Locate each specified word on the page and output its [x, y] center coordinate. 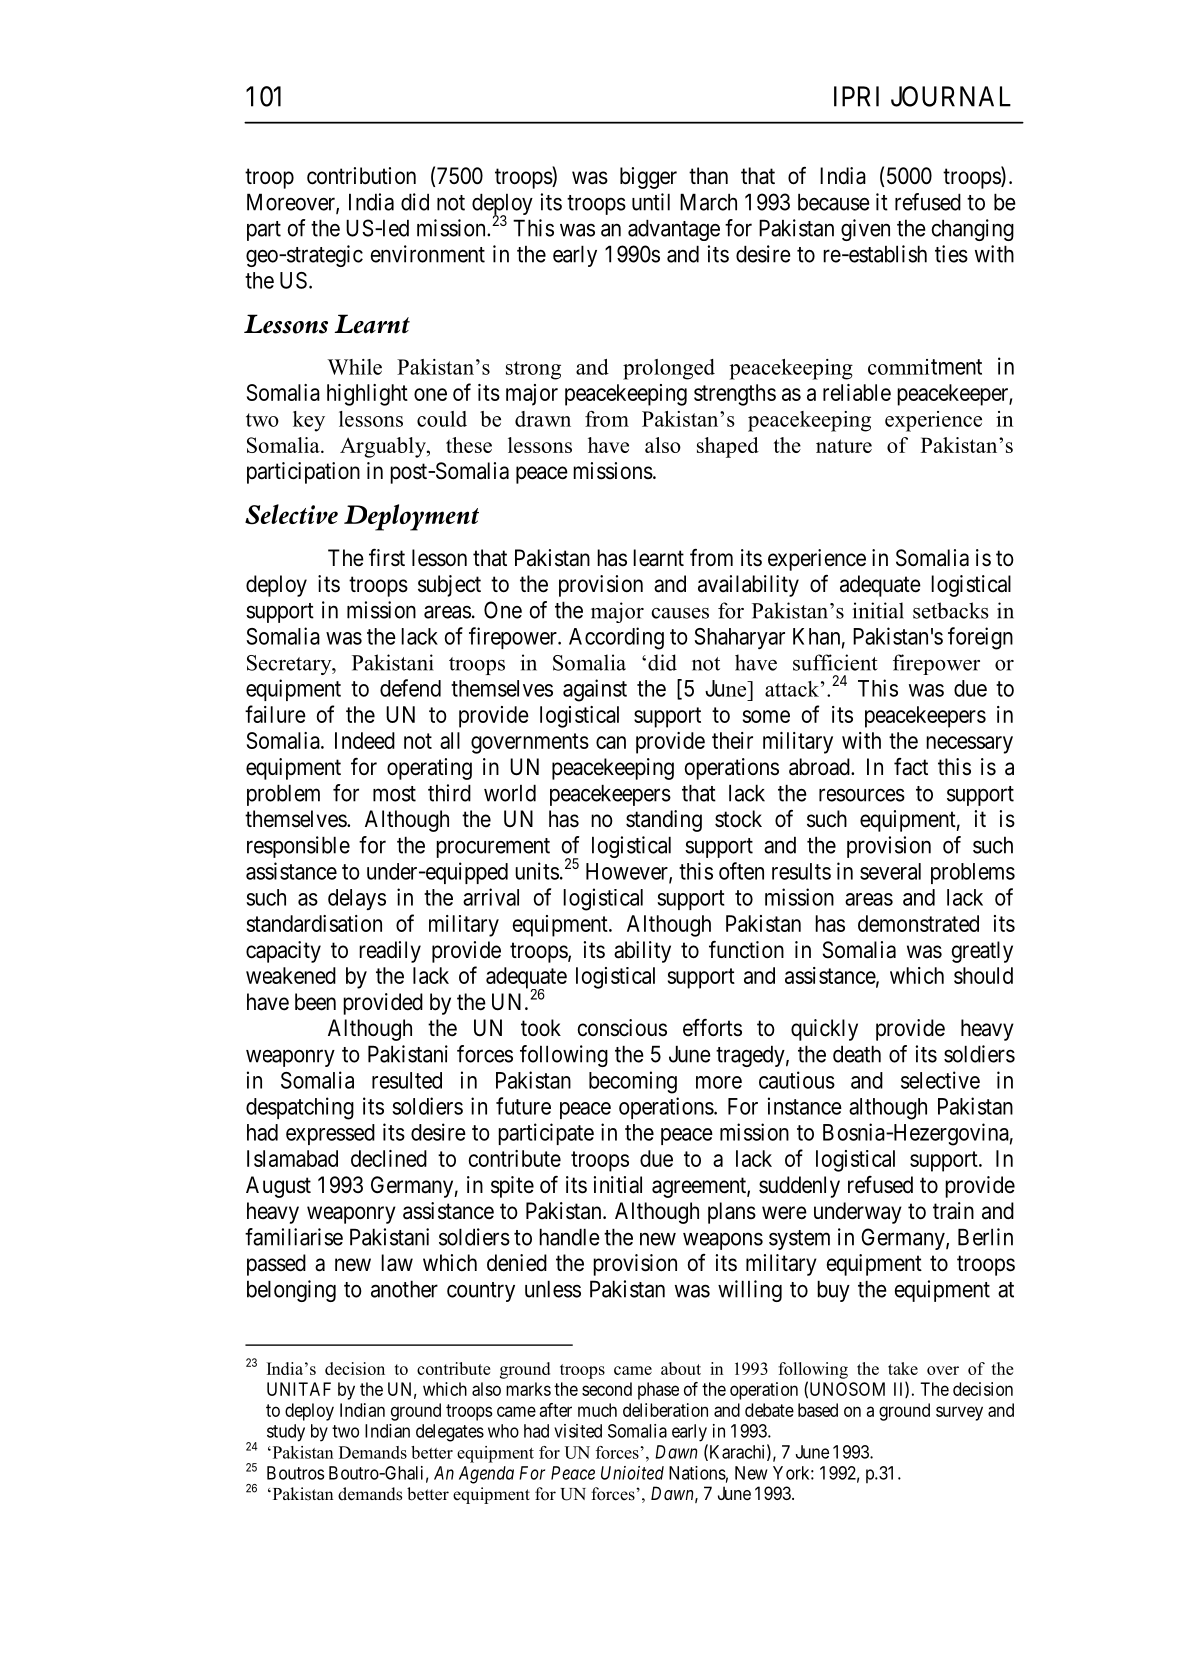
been [315, 1002]
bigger [648, 178]
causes [680, 613]
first [387, 557]
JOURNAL [951, 96]
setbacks [951, 610]
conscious [622, 1028]
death [857, 1054]
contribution [361, 176]
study [286, 1433]
